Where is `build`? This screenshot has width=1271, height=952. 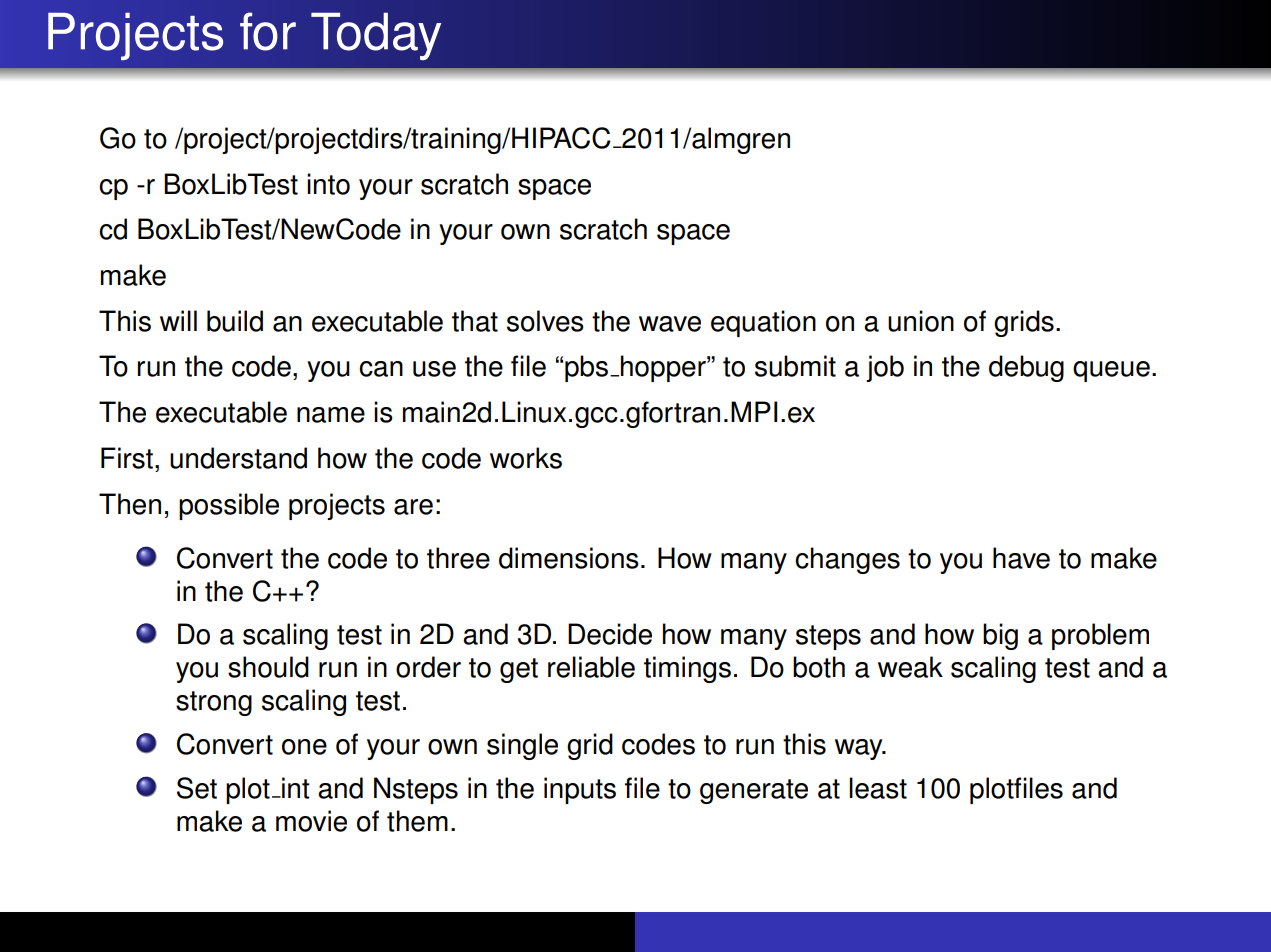
build is located at coordinates (235, 321).
